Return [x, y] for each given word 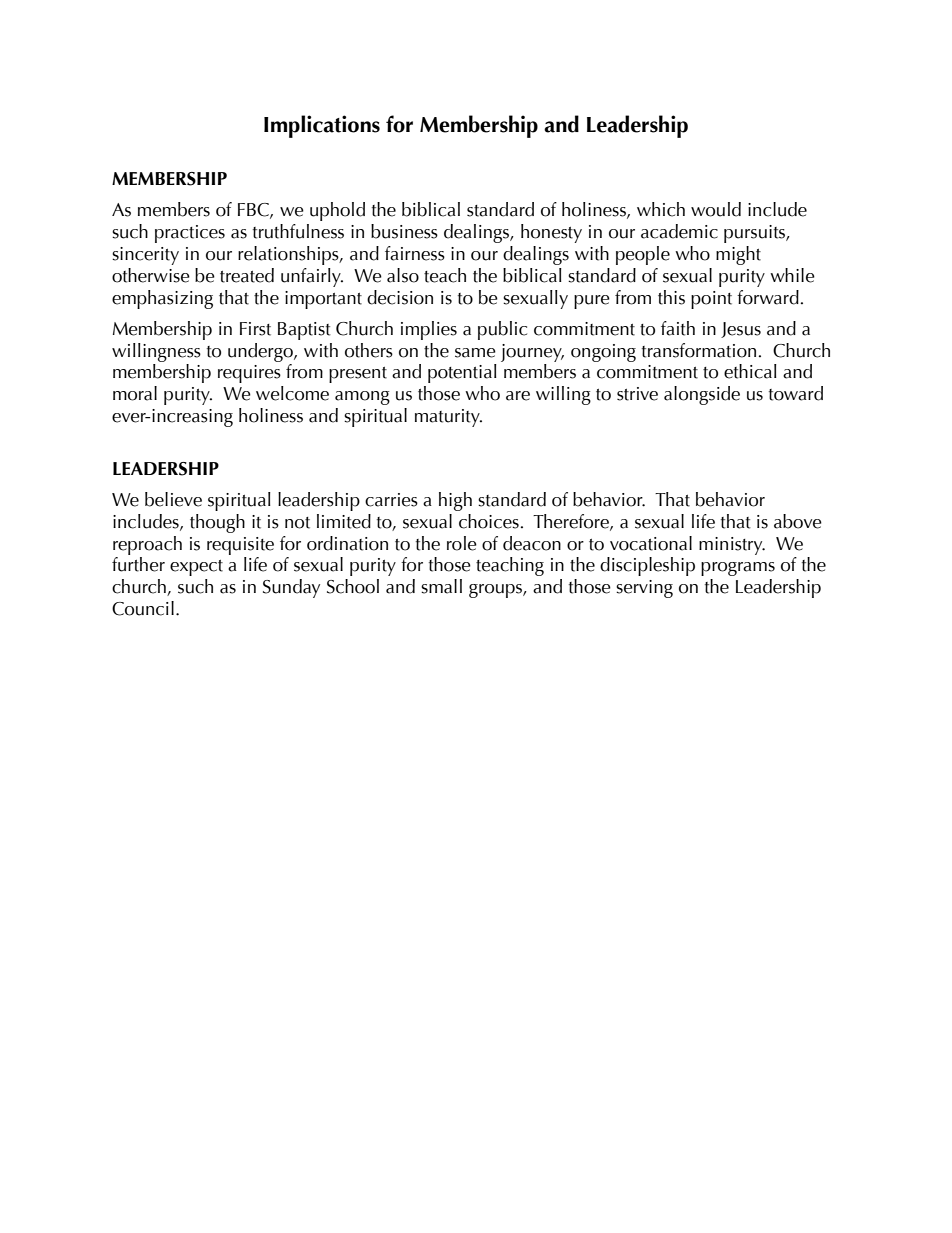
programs [738, 569]
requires [249, 374]
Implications [322, 126]
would [716, 209]
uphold [337, 211]
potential [462, 373]
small [441, 586]
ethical [750, 371]
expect [196, 568]
